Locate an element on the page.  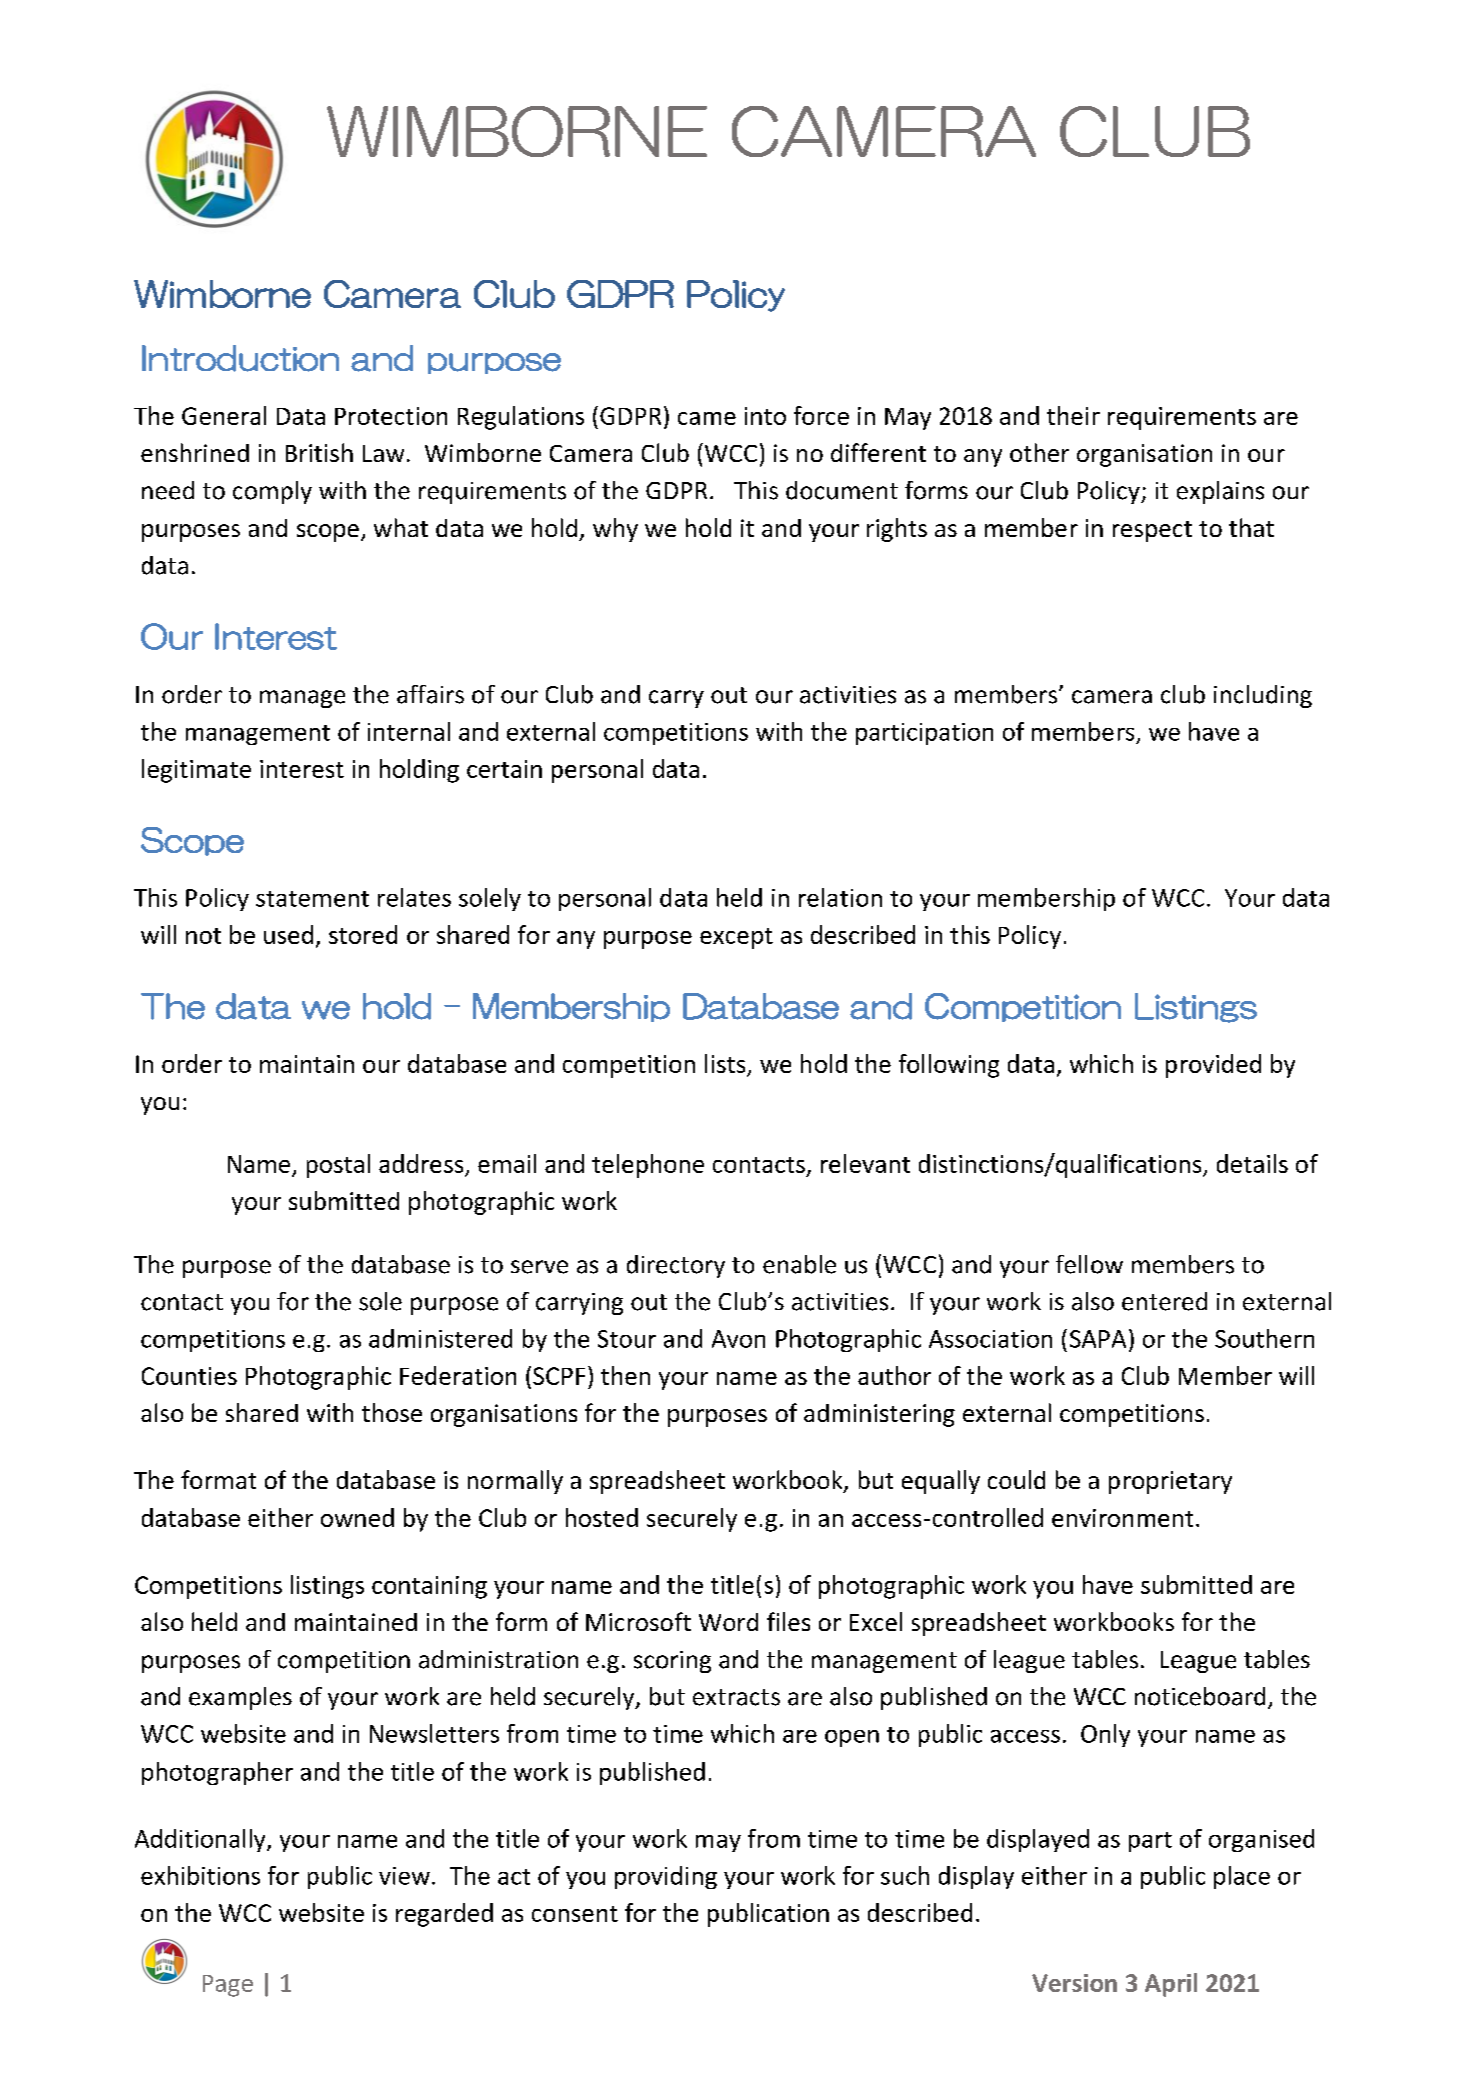
British is located at coordinates (319, 452).
